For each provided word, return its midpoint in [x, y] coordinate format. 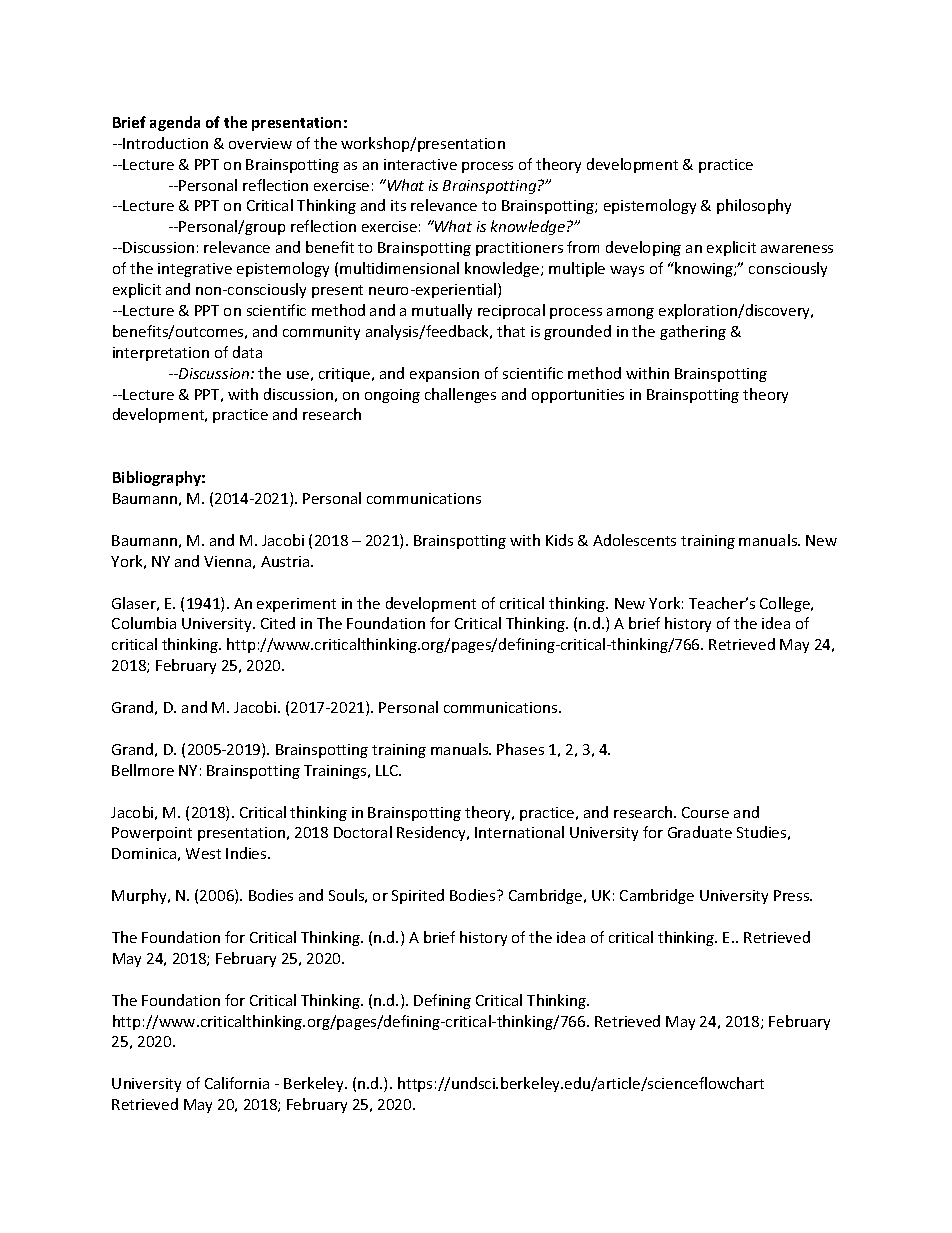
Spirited [418, 896]
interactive [420, 164]
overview [260, 143]
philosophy [754, 206]
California [237, 1083]
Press [793, 895]
